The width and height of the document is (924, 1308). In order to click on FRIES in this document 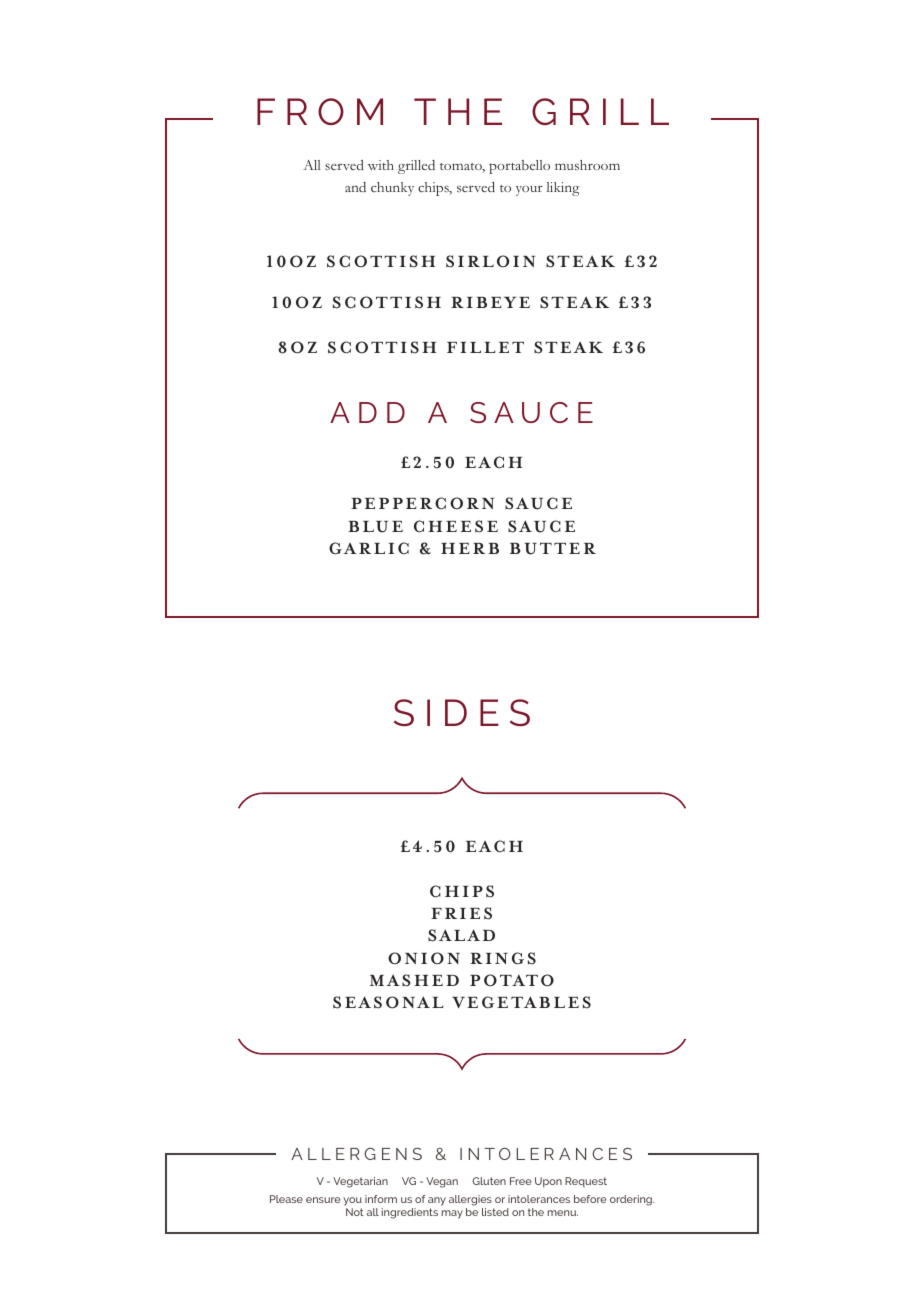, I will do `click(461, 913)`.
